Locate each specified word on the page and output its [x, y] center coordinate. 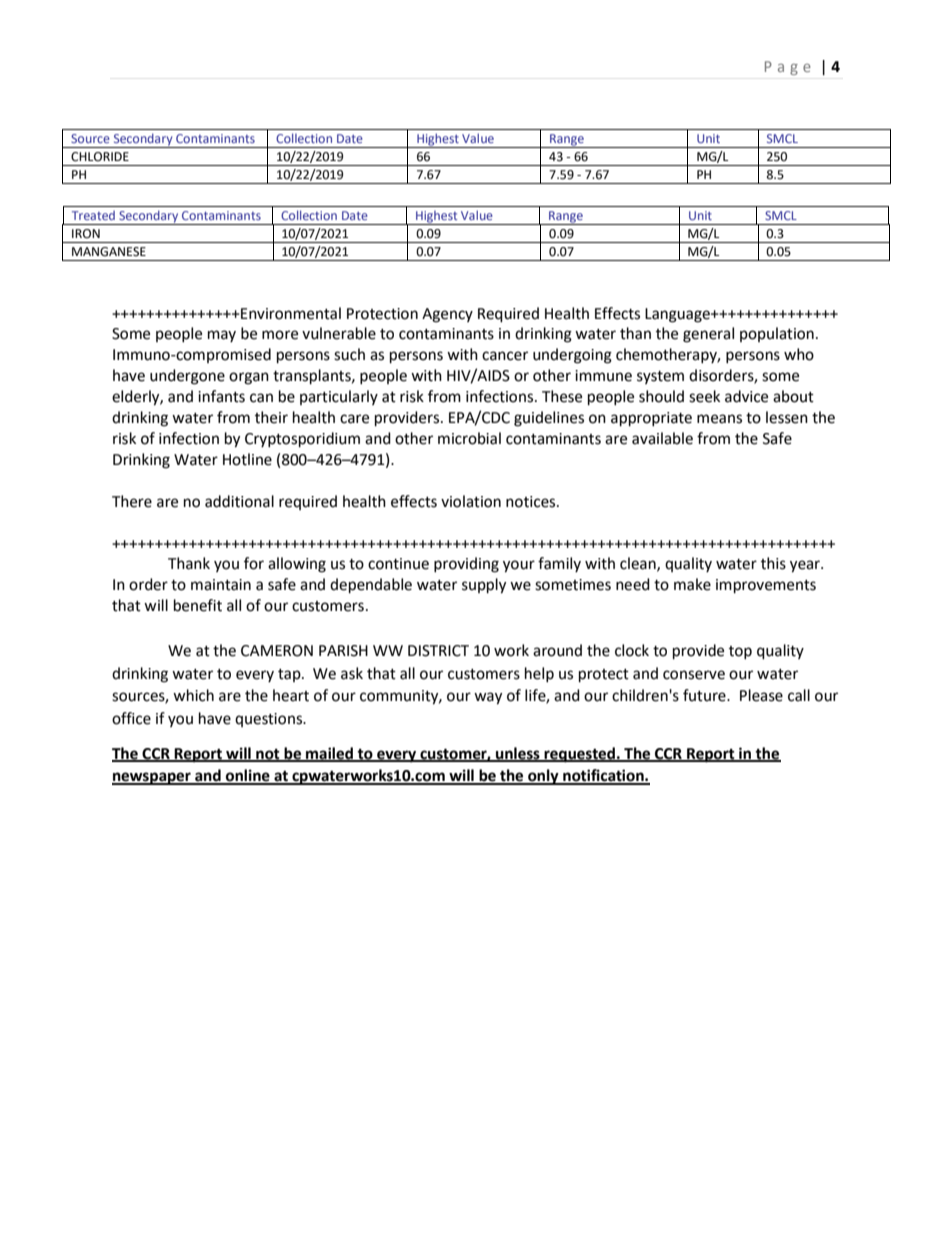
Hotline [247, 459]
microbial [469, 438]
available [662, 438]
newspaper [152, 778]
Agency [447, 315]
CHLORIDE [100, 157]
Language [678, 315]
